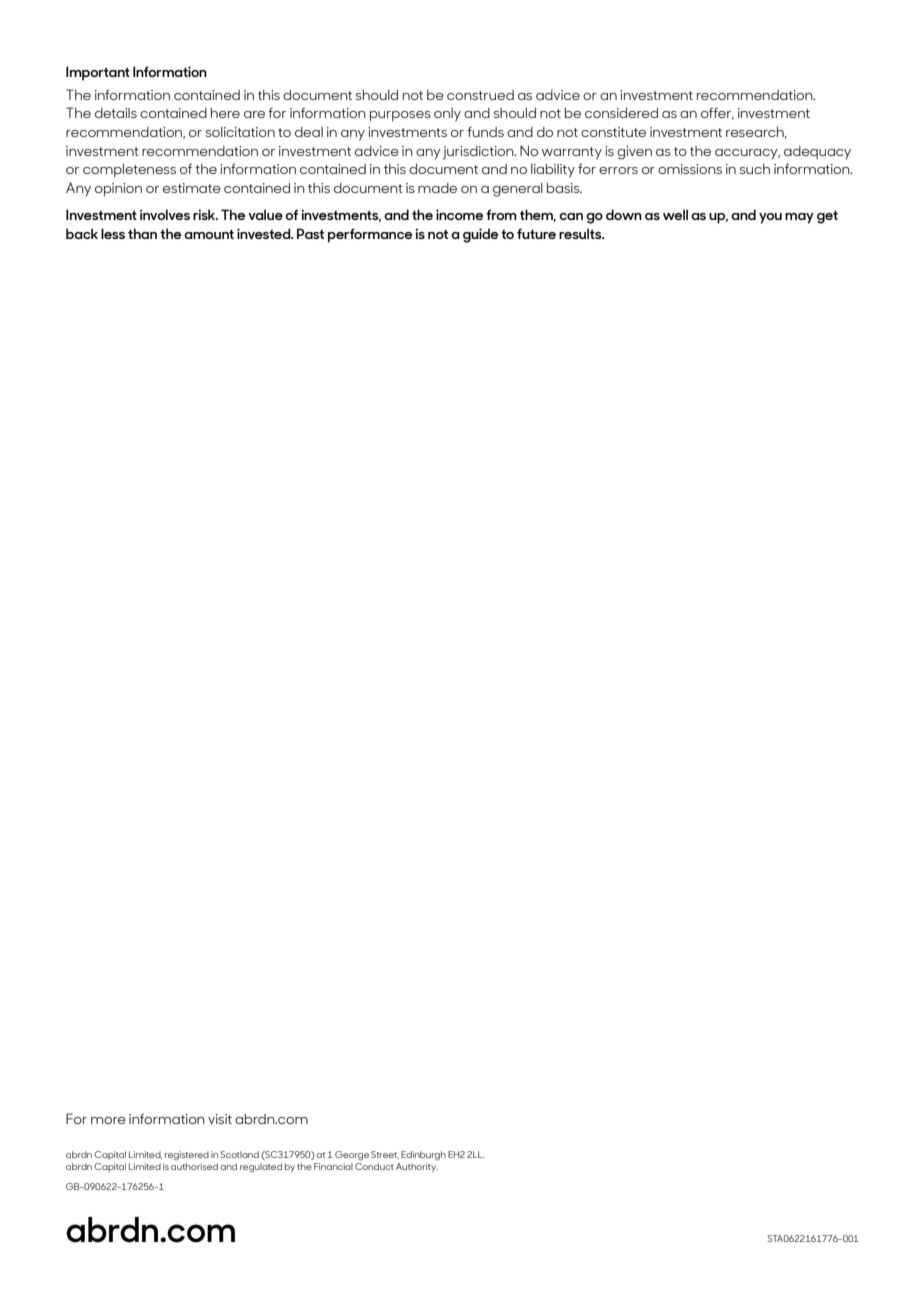  What do you see at coordinates (209, 234) in the screenshot?
I see `amount` at bounding box center [209, 234].
